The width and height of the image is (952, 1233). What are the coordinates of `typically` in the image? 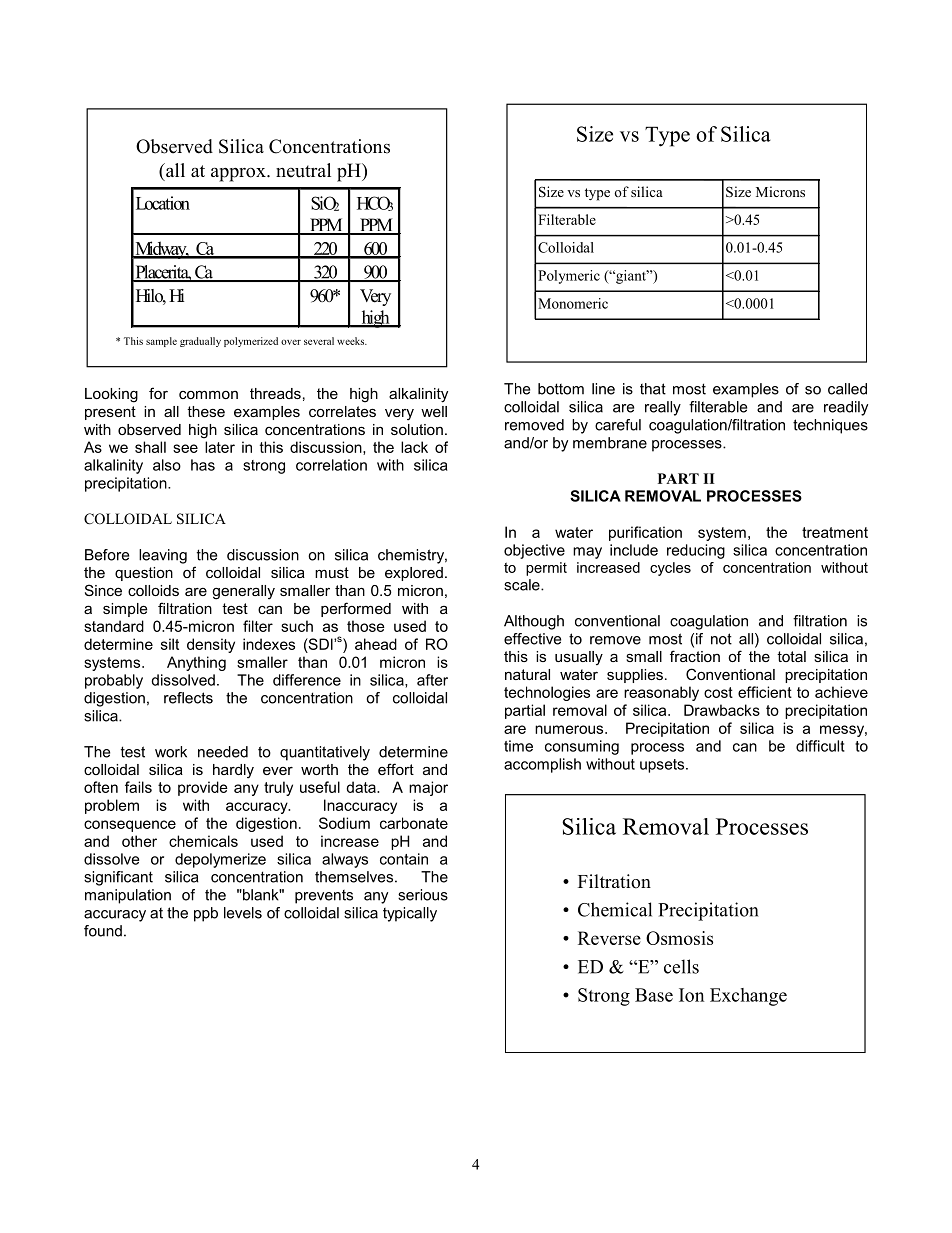 It's located at (410, 914).
